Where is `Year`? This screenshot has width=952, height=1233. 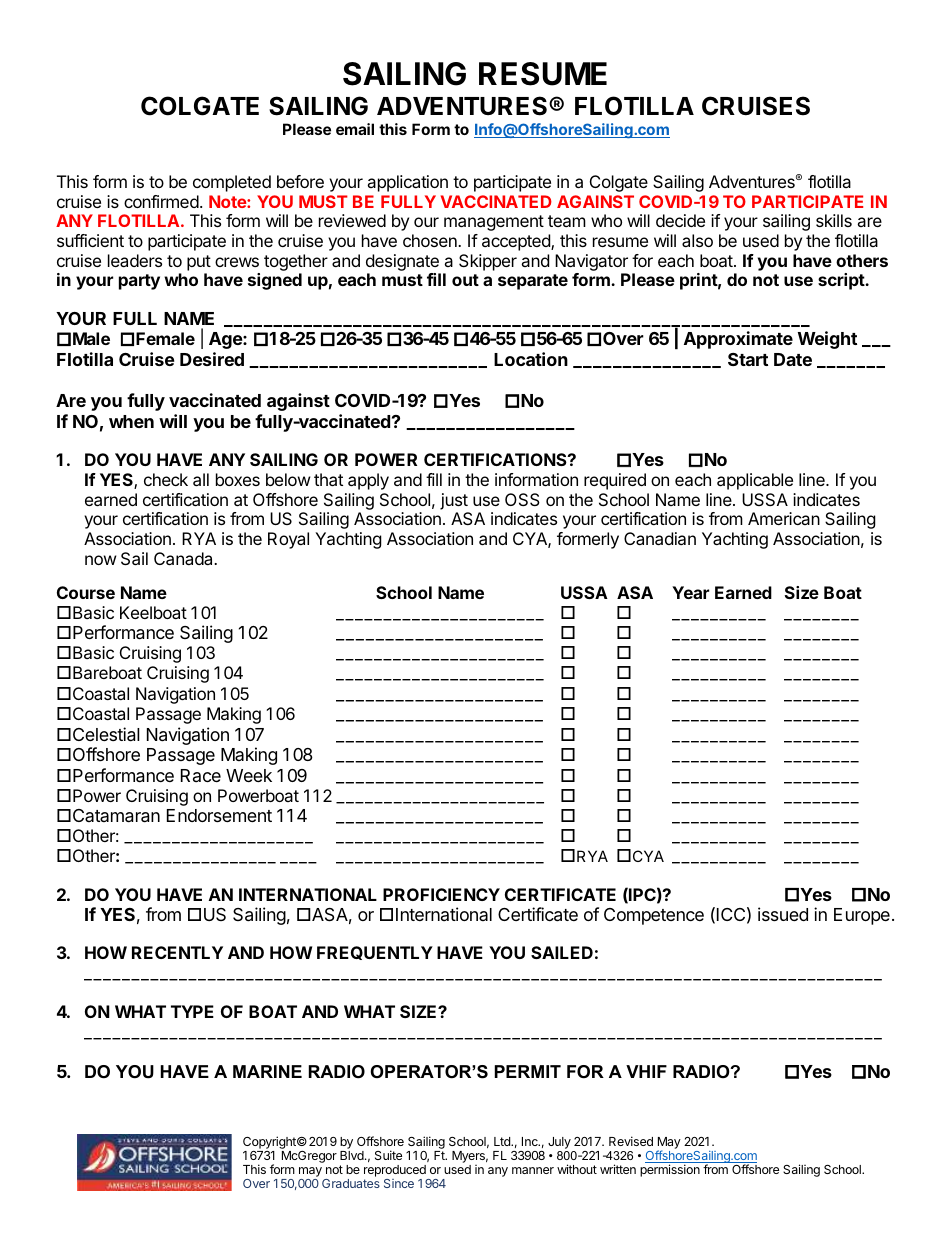 Year is located at coordinates (690, 592).
